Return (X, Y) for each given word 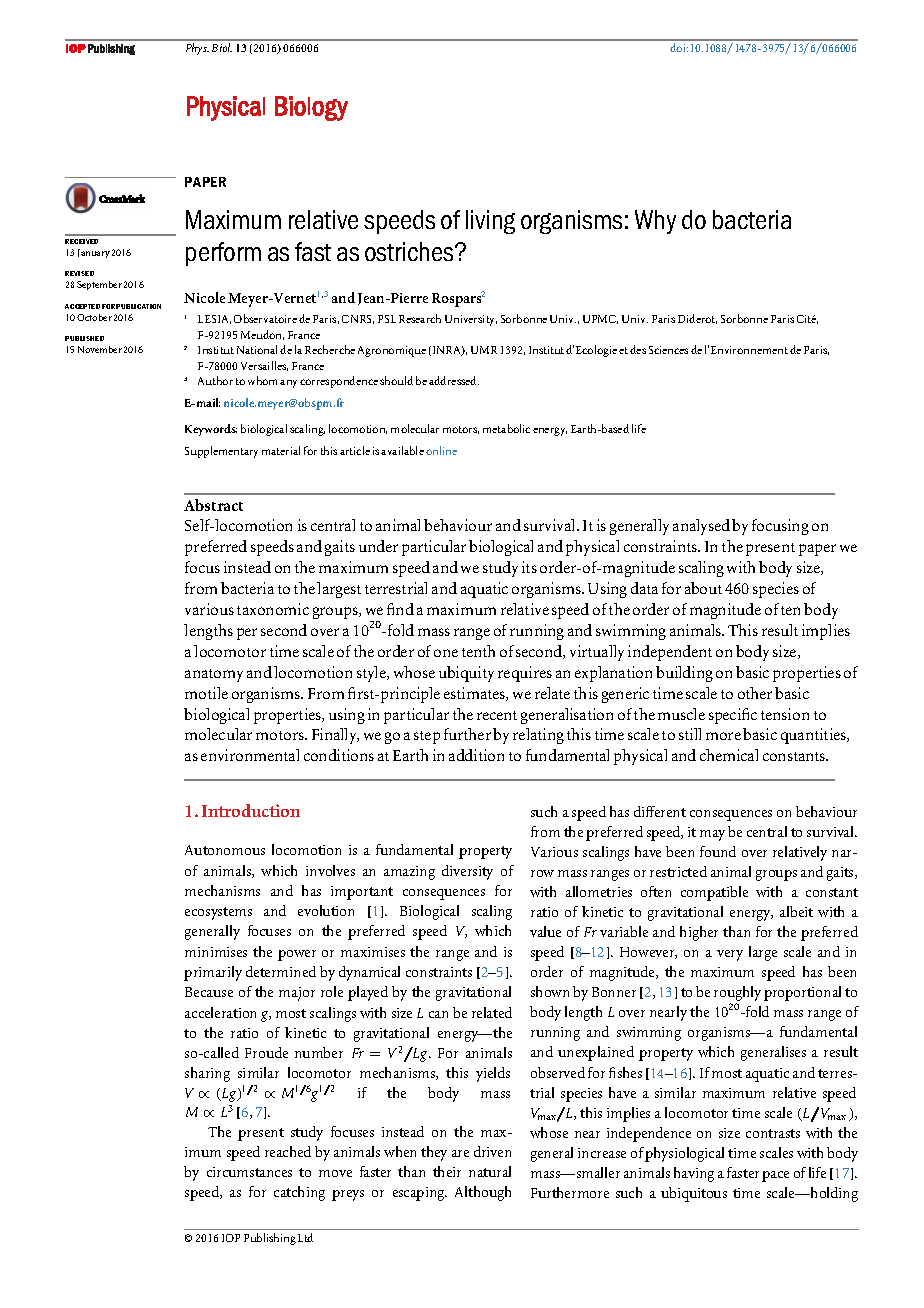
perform (223, 254)
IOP (231, 1238)
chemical (729, 755)
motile (206, 693)
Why (655, 222)
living (490, 222)
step (427, 737)
